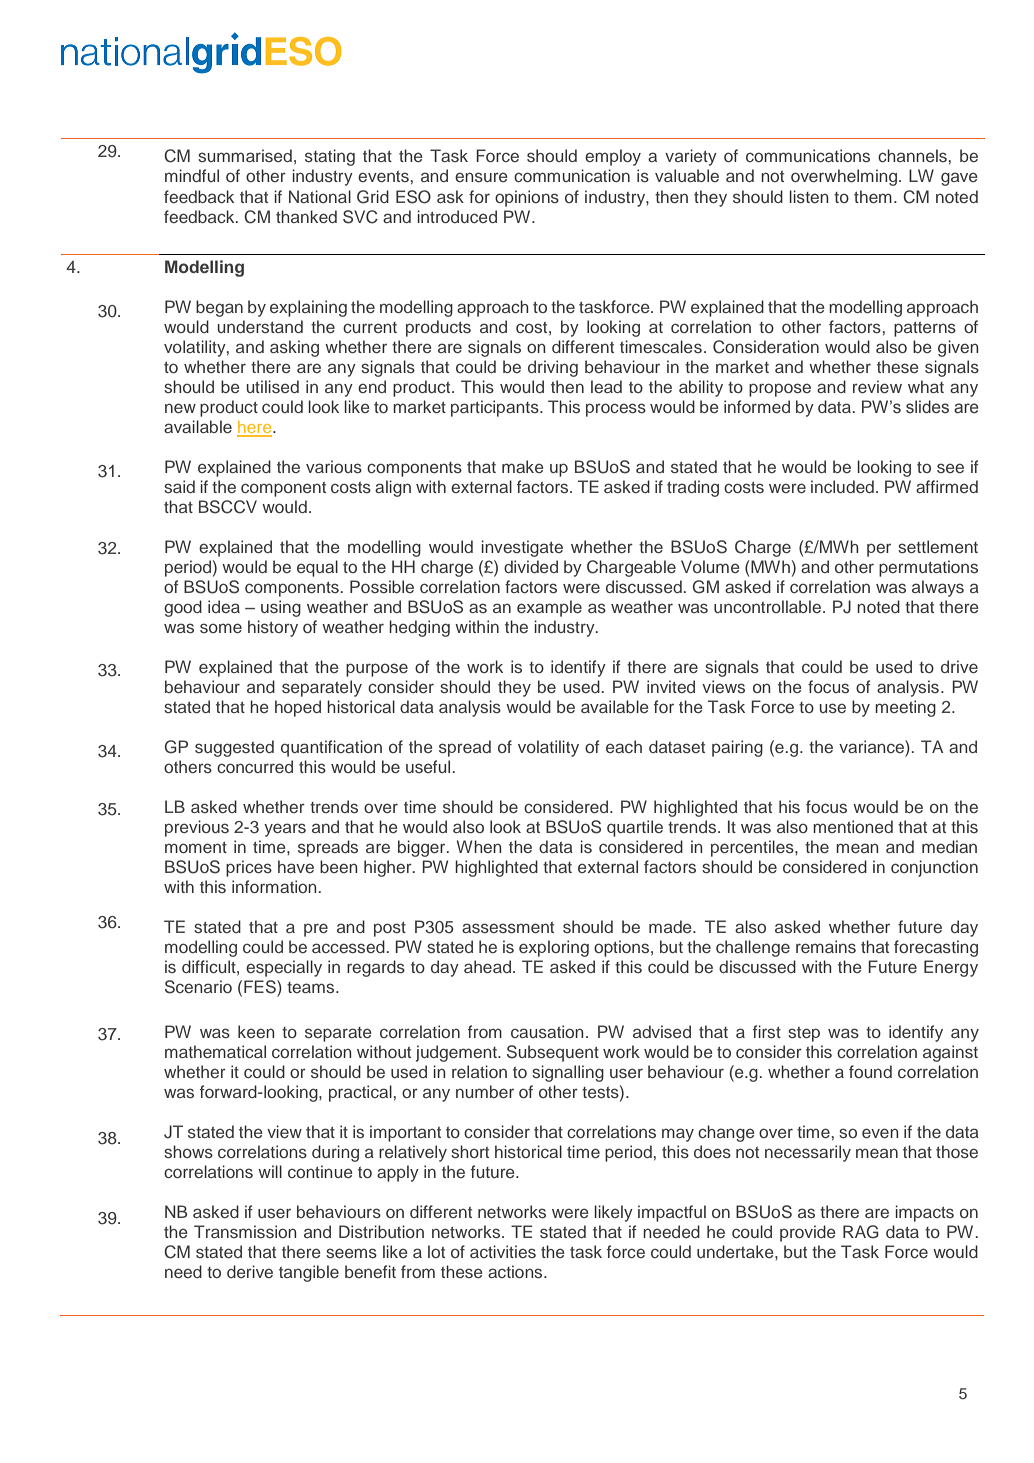 The height and width of the screenshot is (1463, 1034). What do you see at coordinates (281, 608) in the screenshot?
I see `using` at bounding box center [281, 608].
